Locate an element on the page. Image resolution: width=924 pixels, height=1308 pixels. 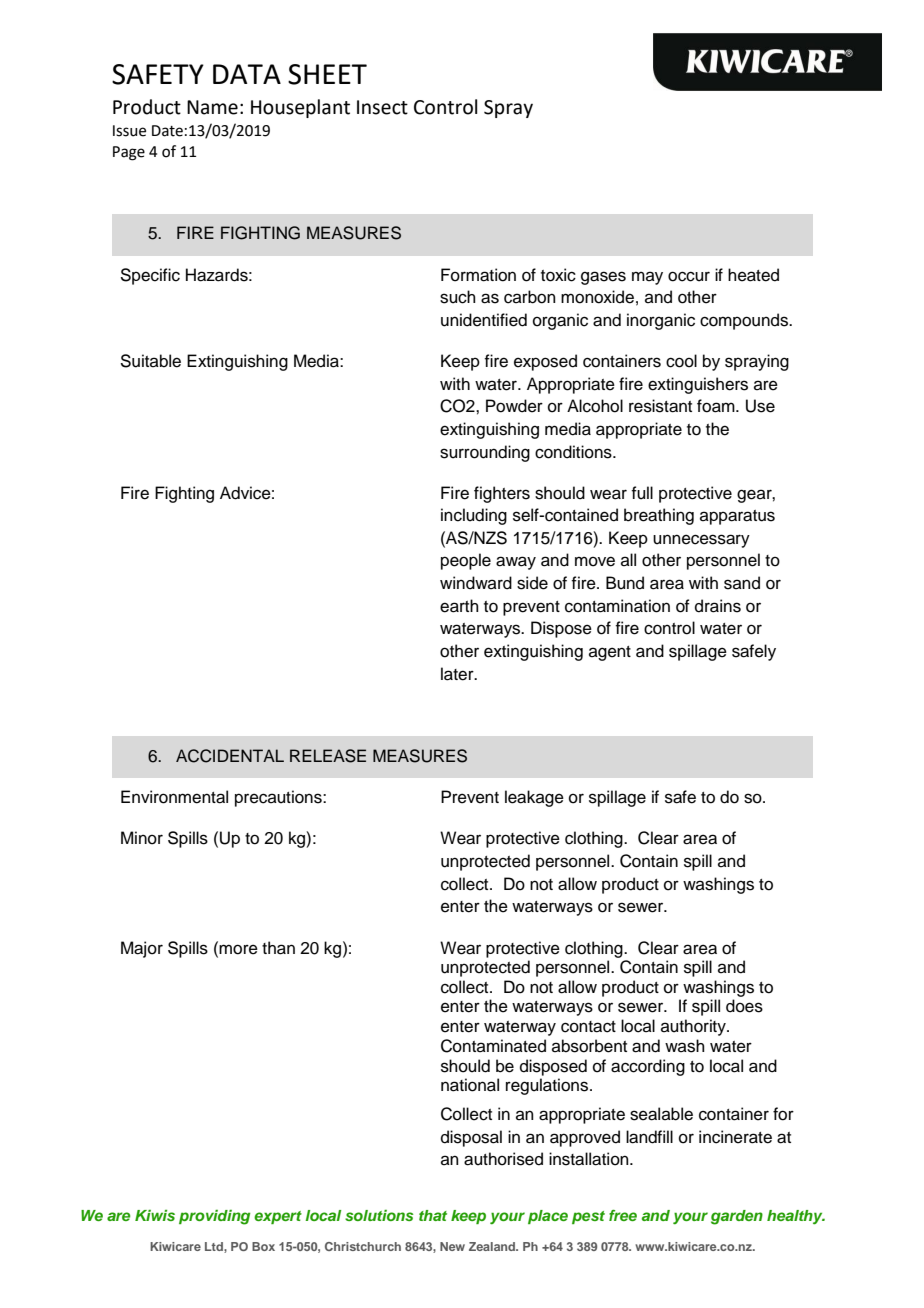
drains is located at coordinates (718, 606).
